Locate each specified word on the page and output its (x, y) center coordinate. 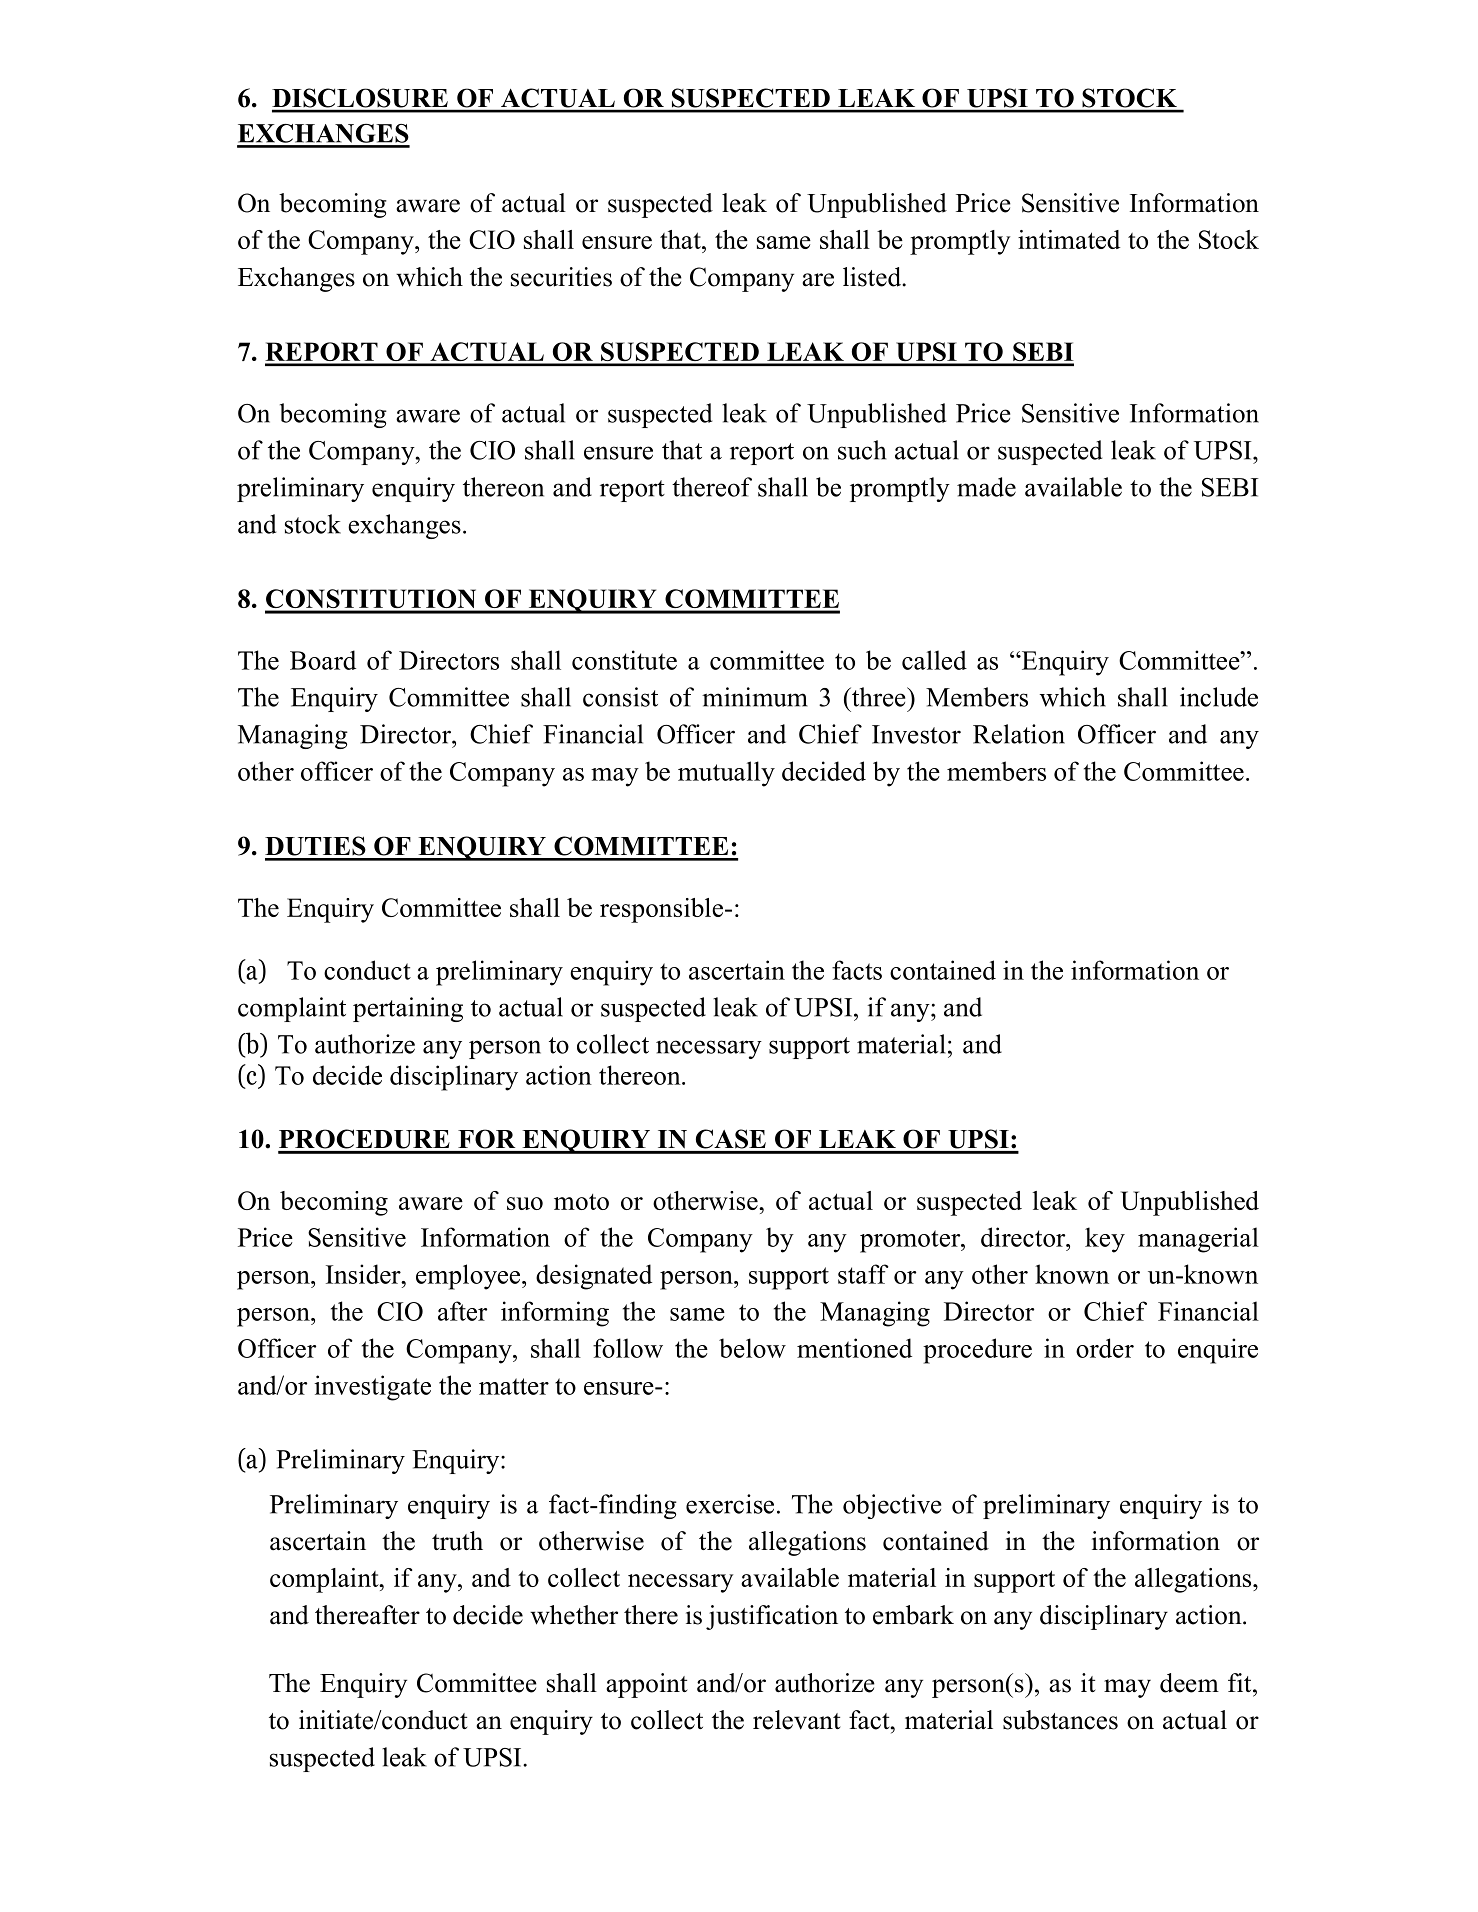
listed (873, 277)
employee (468, 1277)
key (1105, 1240)
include (1219, 697)
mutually (726, 774)
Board (323, 660)
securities (561, 277)
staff (863, 1274)
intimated (1069, 239)
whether (574, 1615)
